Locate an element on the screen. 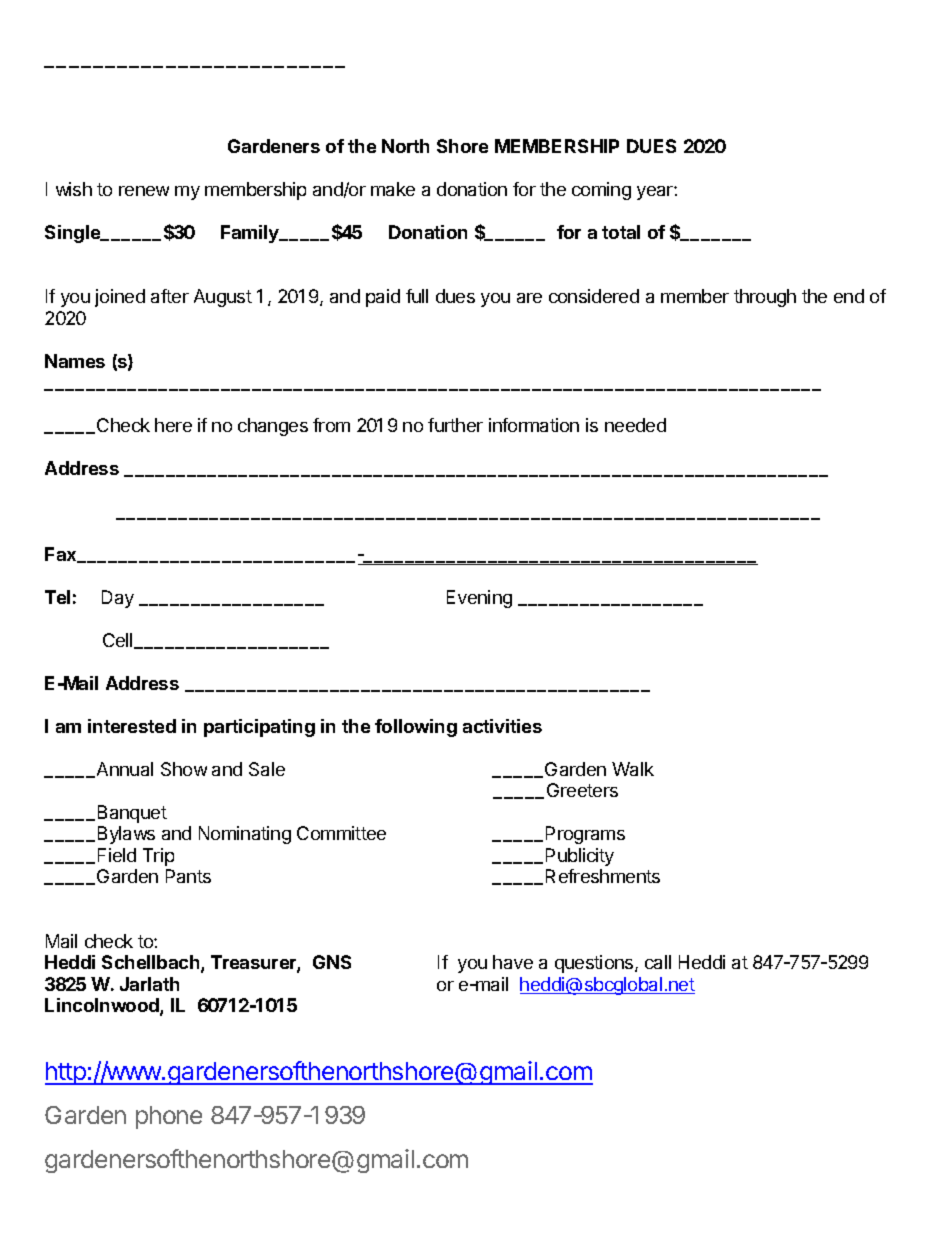 This screenshot has height=1233, width=952. renew is located at coordinates (144, 191).
